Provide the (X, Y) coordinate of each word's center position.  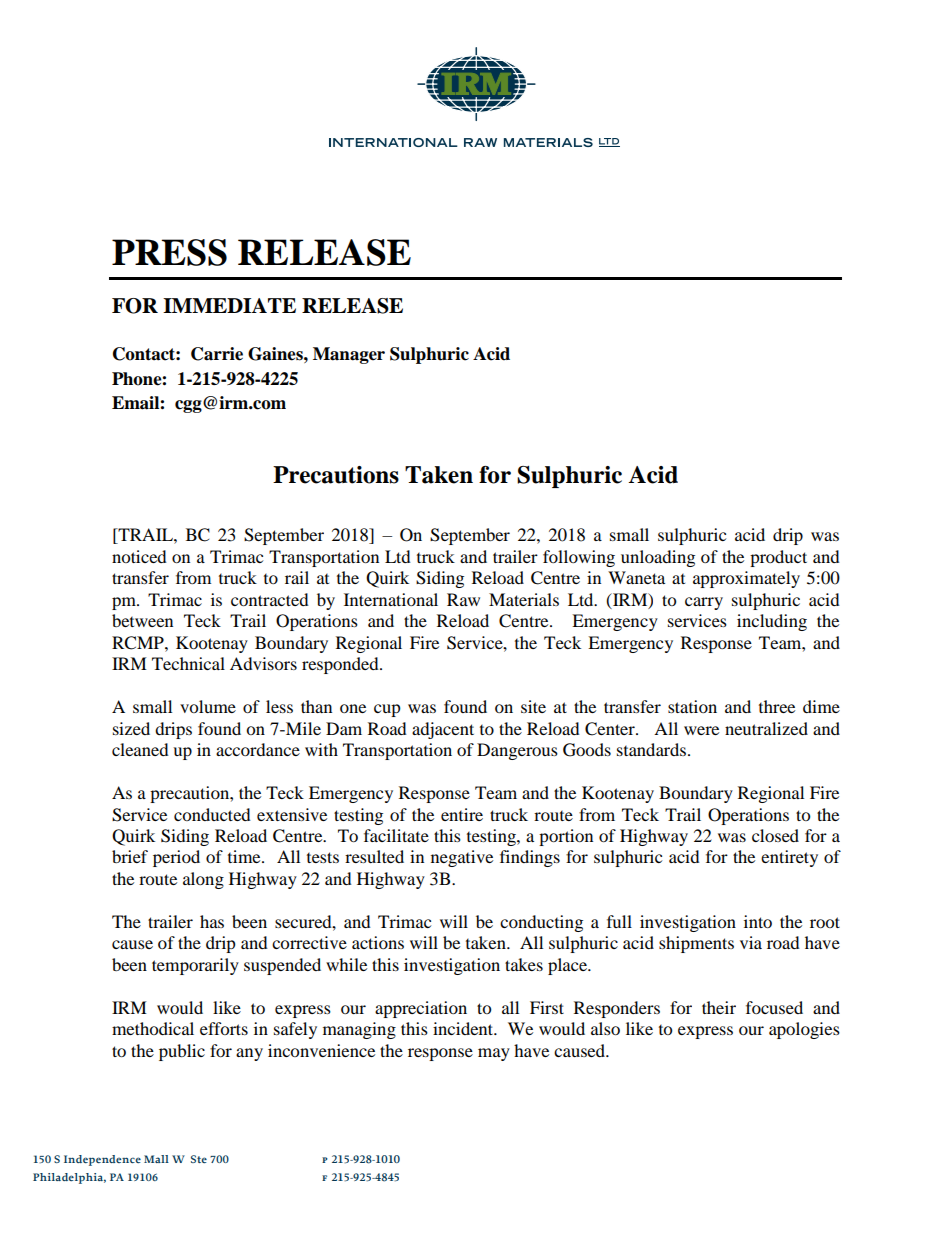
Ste (199, 1159)
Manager (349, 355)
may (494, 1054)
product (778, 558)
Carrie (217, 354)
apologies (804, 1030)
